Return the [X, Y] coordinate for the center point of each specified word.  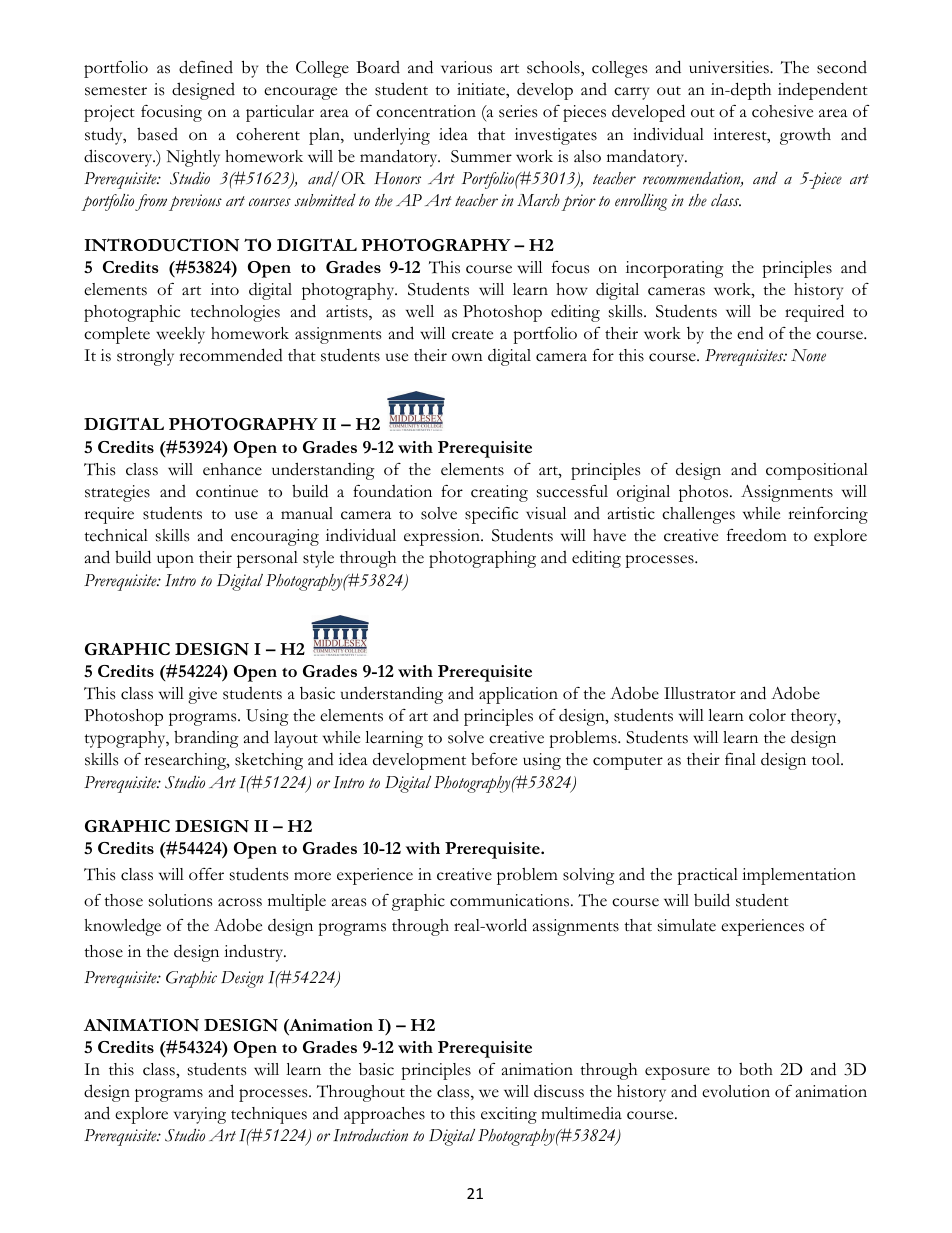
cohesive [782, 111]
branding [206, 739]
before [494, 759]
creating [499, 493]
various [466, 67]
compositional [817, 471]
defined [206, 67]
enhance [232, 469]
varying [200, 1115]
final [740, 759]
